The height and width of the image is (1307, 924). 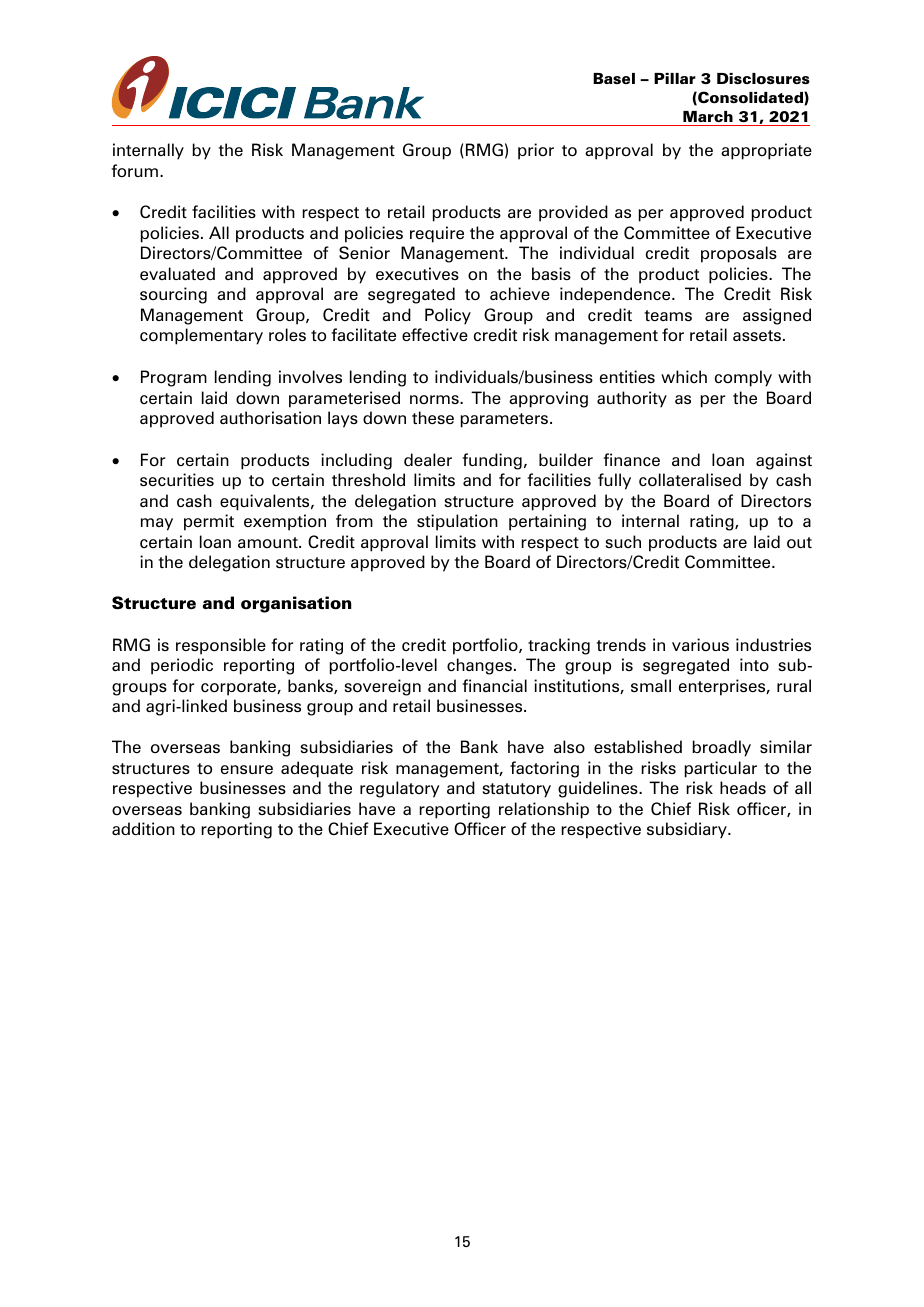 What do you see at coordinates (135, 170) in the image?
I see `forum` at bounding box center [135, 170].
